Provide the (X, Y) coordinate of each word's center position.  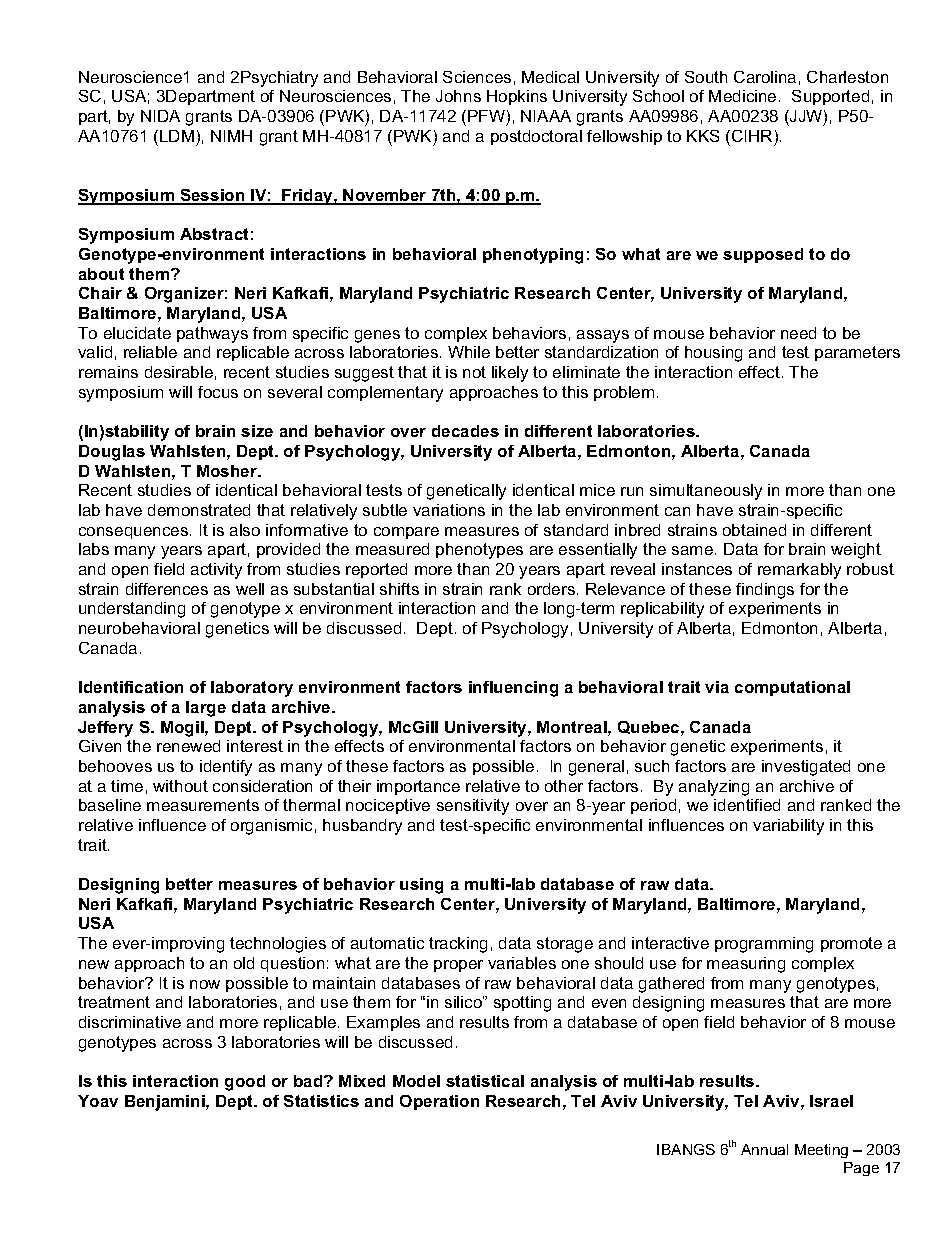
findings (765, 591)
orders (551, 589)
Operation (439, 1102)
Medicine (742, 96)
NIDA (160, 116)
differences (167, 589)
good (245, 1083)
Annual (764, 1149)
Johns (458, 96)
